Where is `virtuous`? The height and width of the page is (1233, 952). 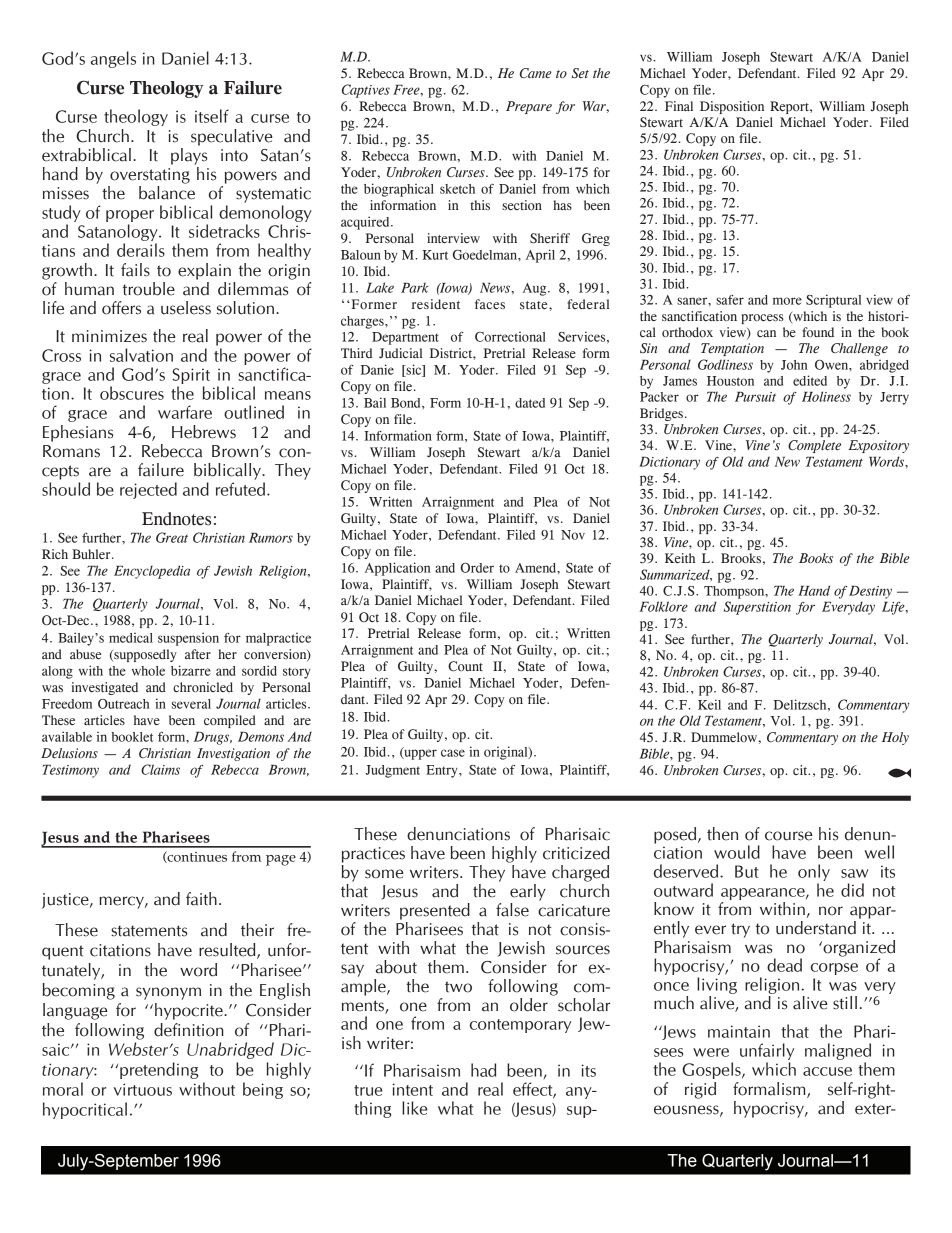
virtuous is located at coordinates (143, 1089).
